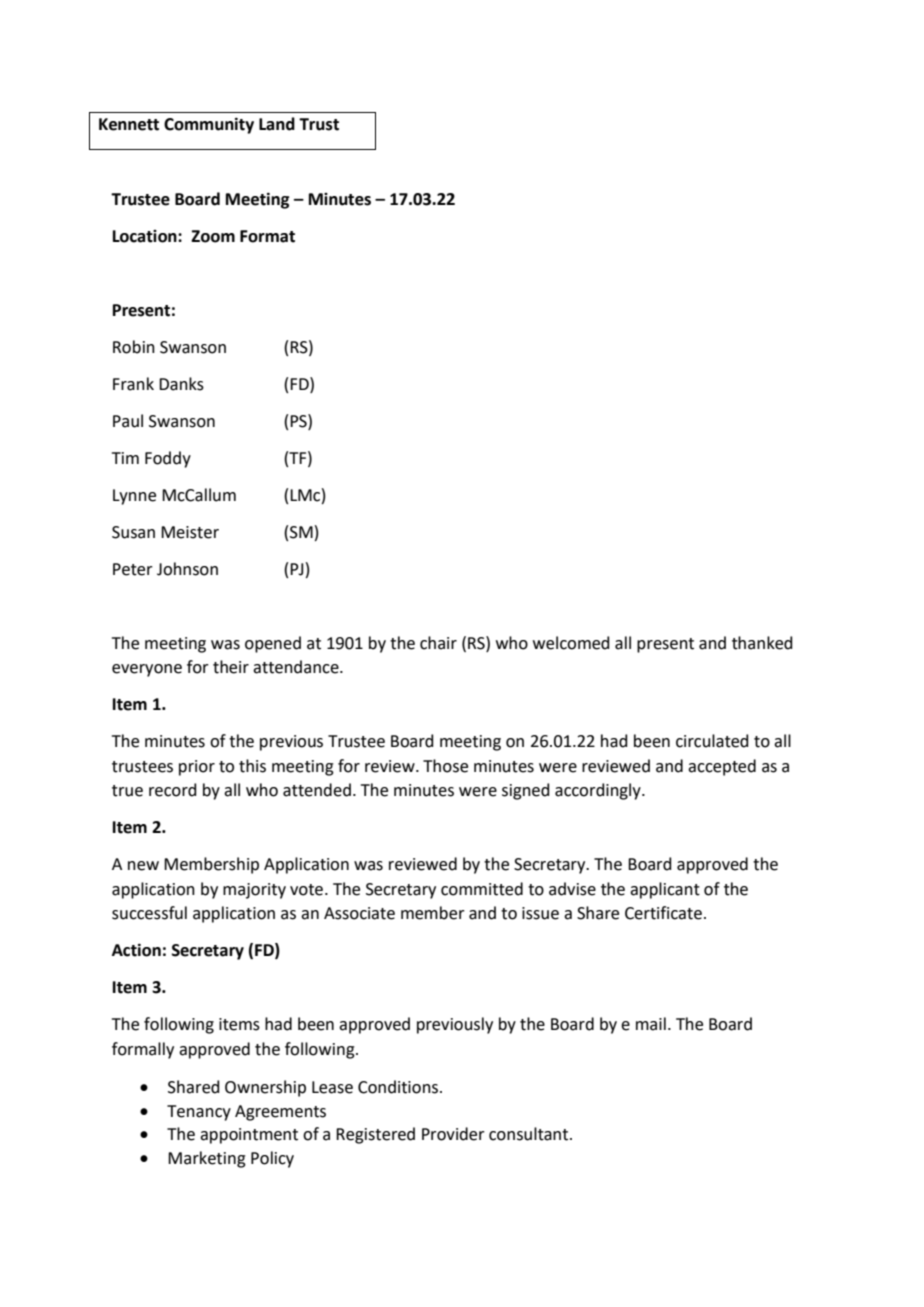  What do you see at coordinates (267, 236) in the screenshot?
I see `Format` at bounding box center [267, 236].
